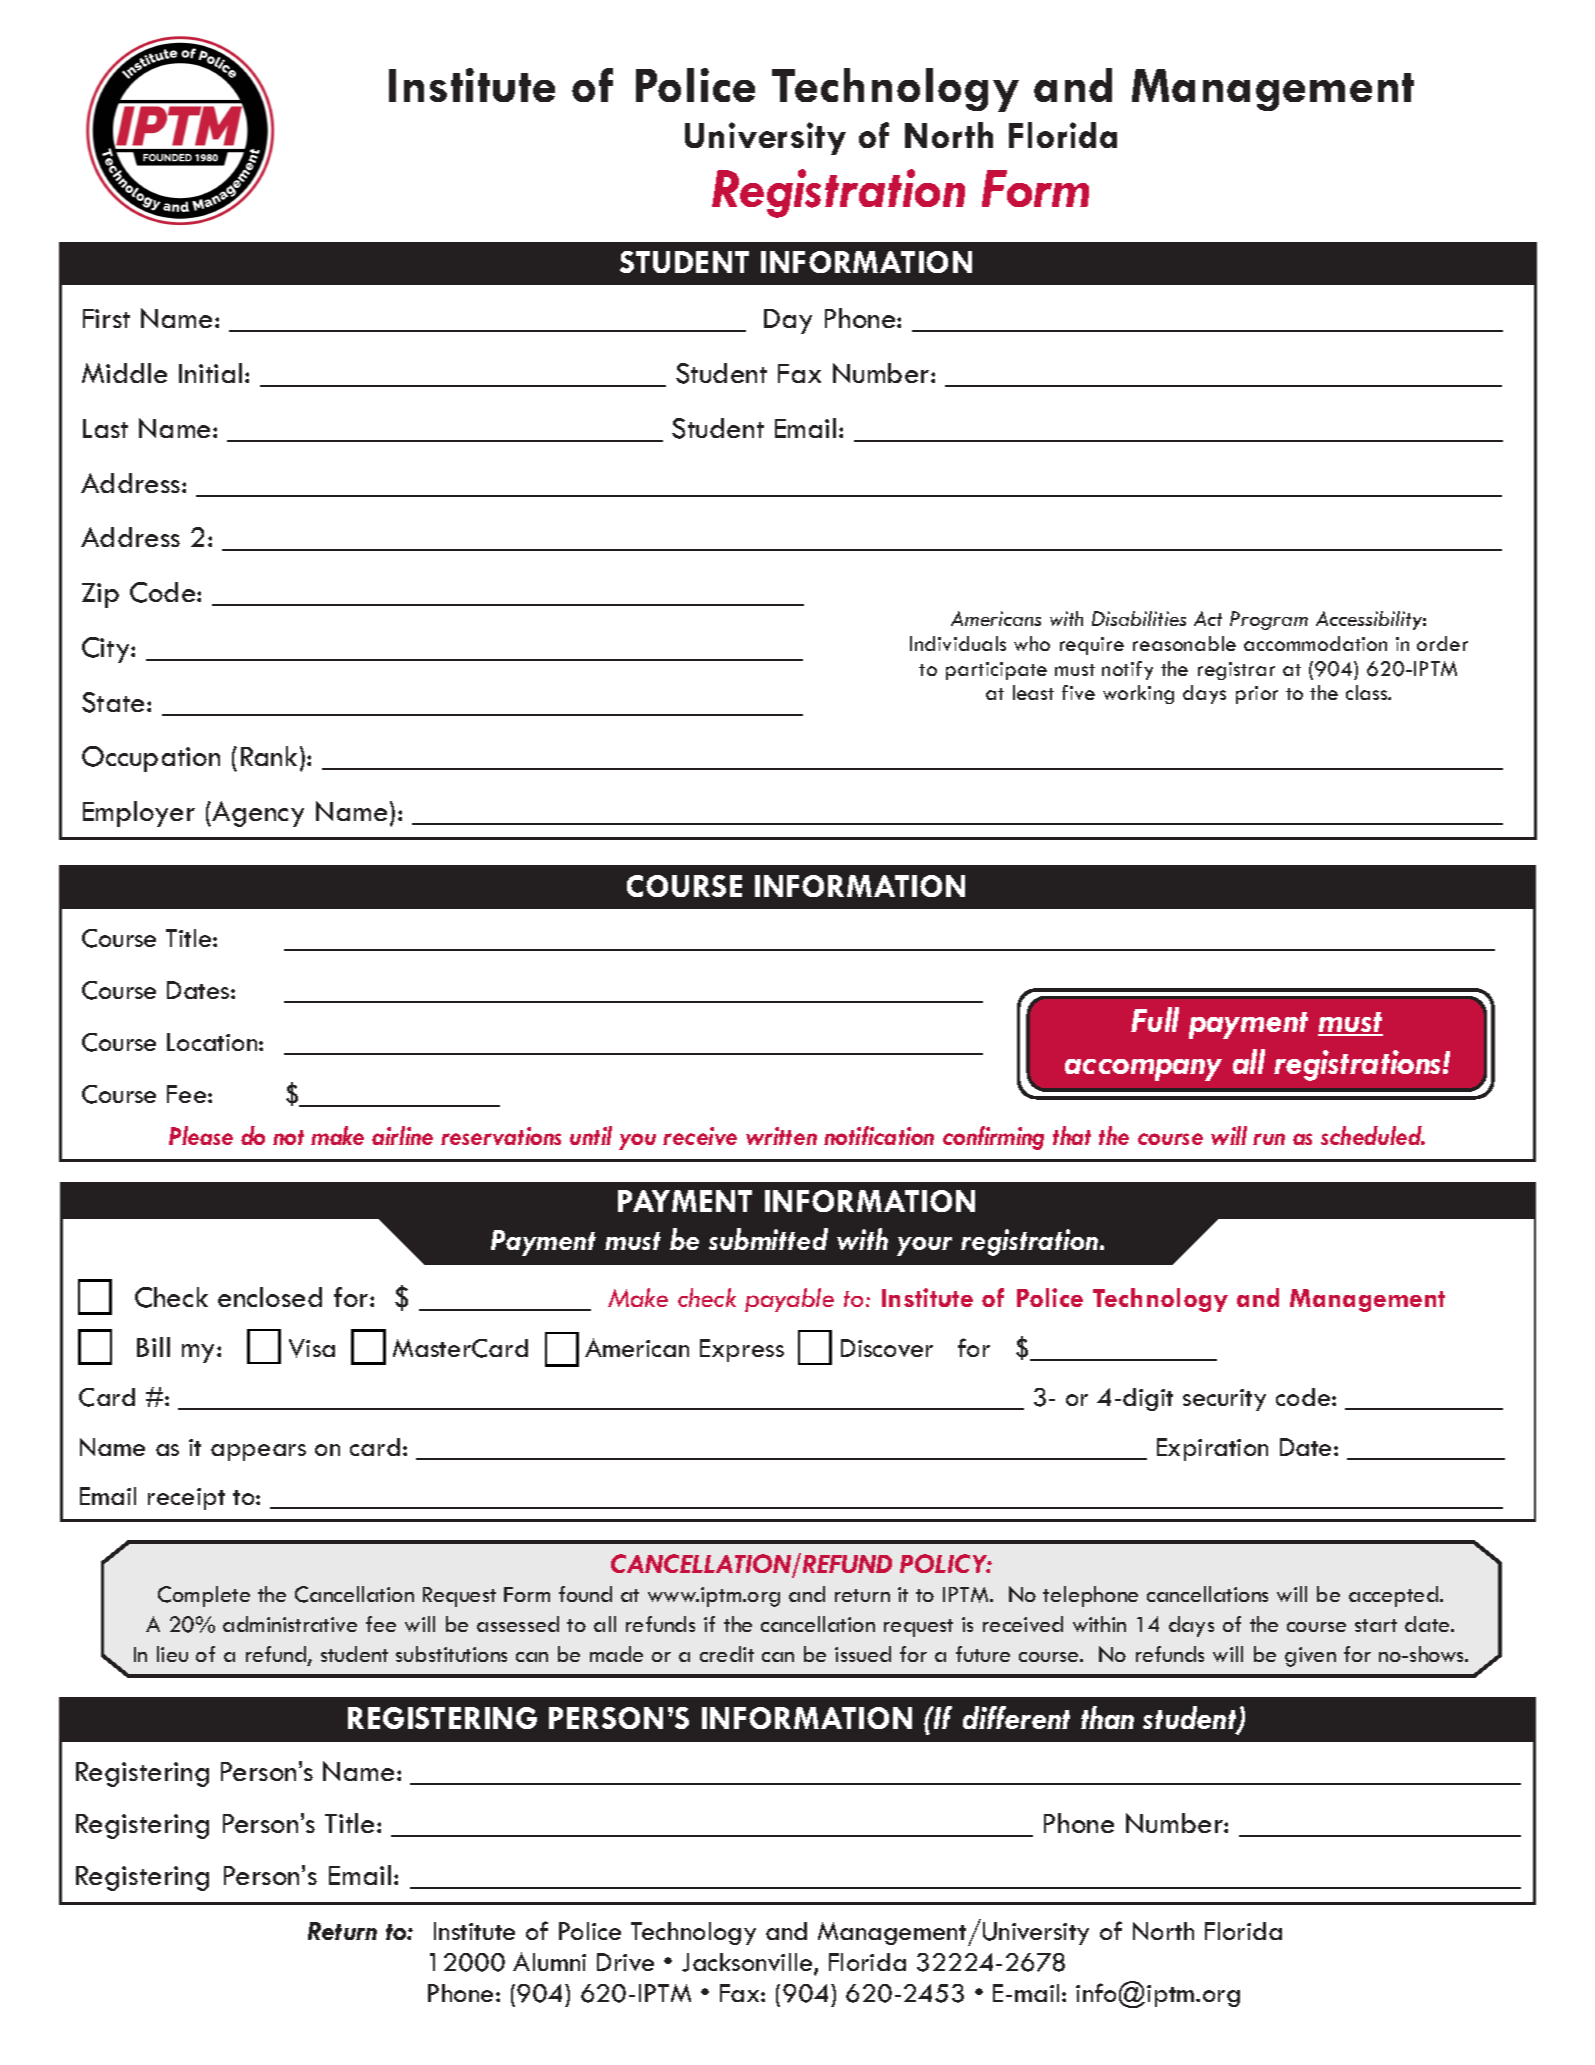 The height and width of the screenshot is (2065, 1595). What do you see at coordinates (781, 1136) in the screenshot?
I see `written` at bounding box center [781, 1136].
